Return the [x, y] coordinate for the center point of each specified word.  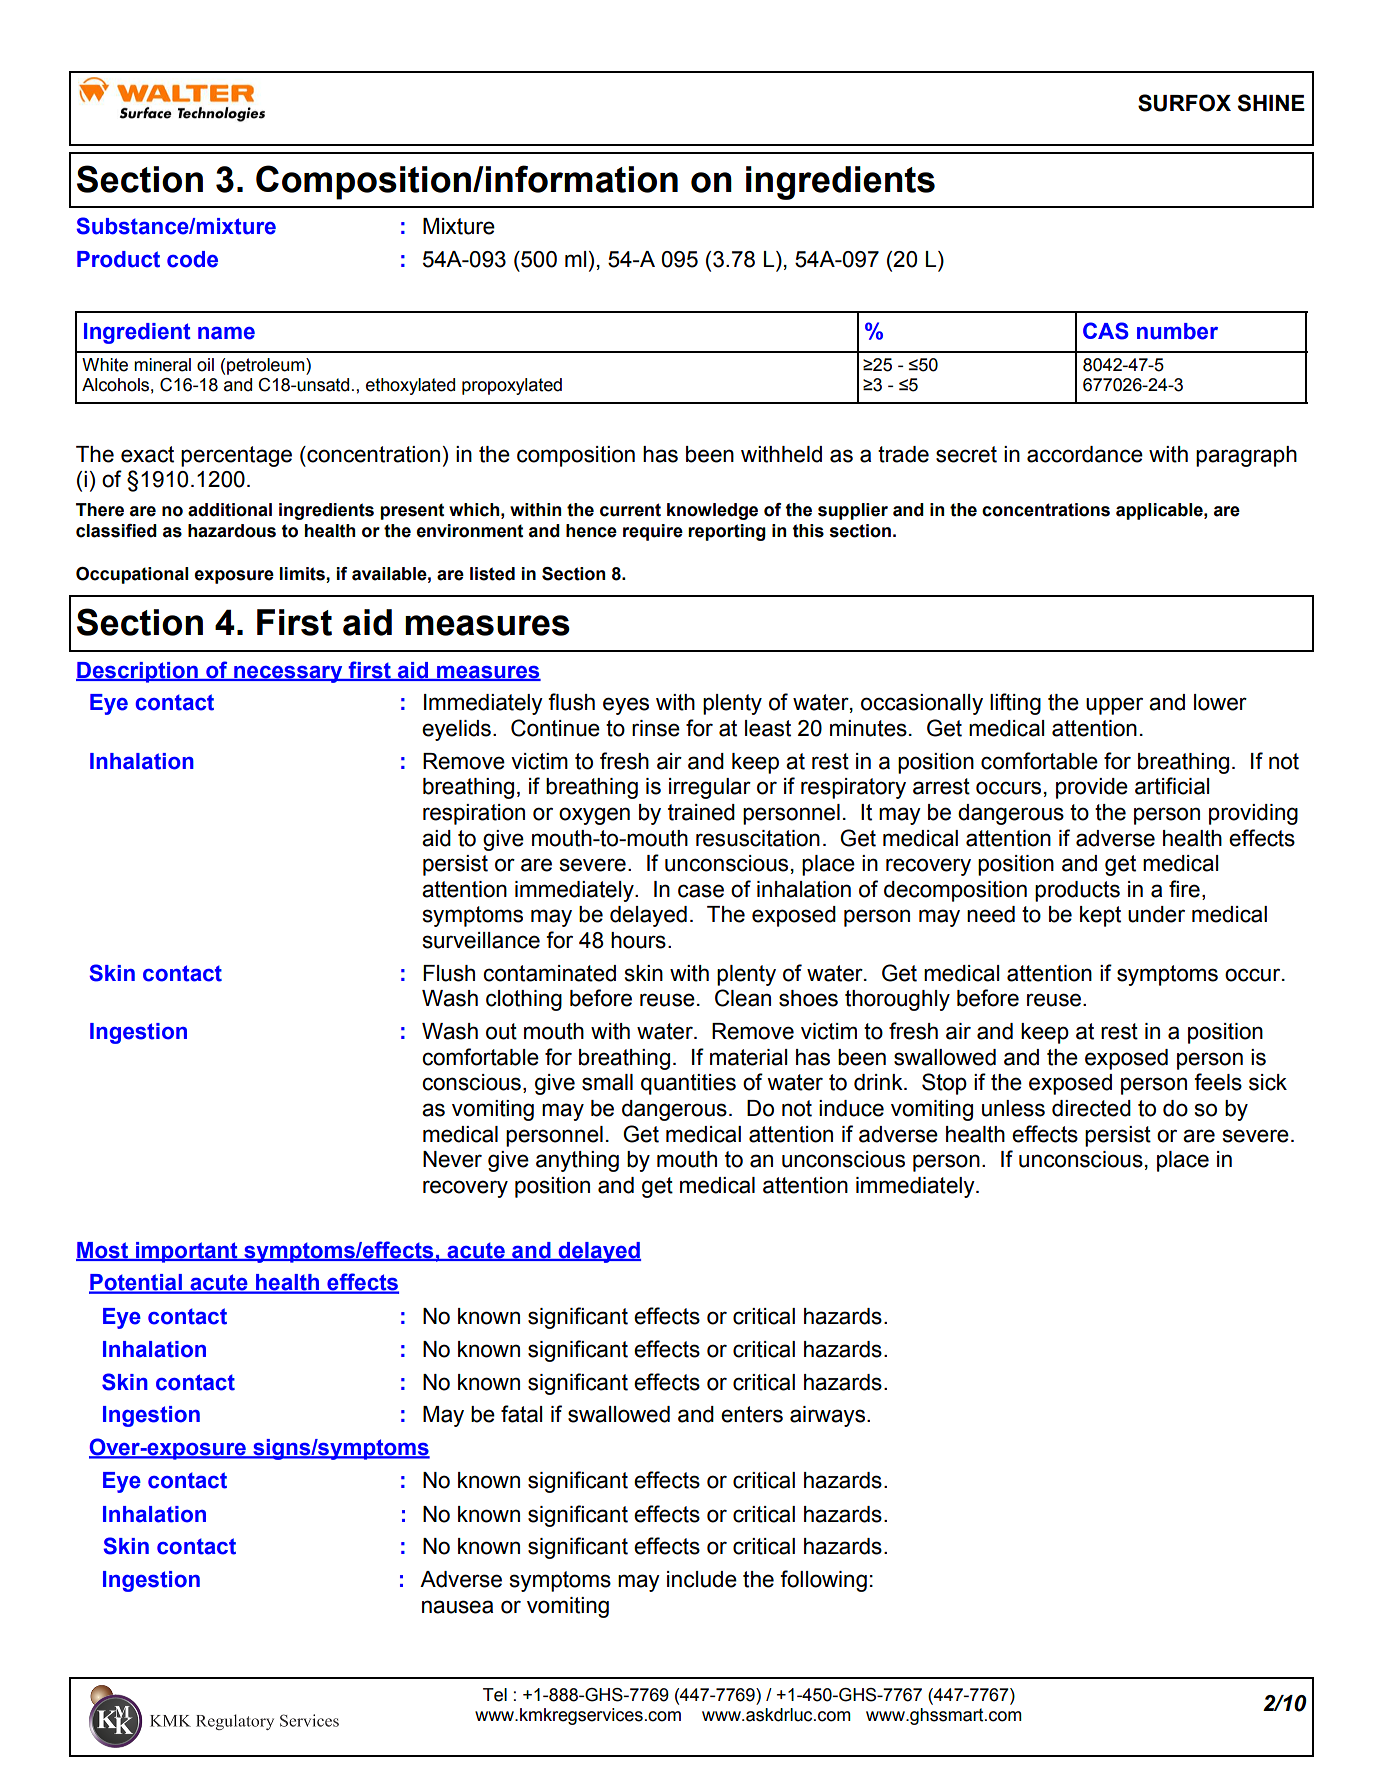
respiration [474, 814]
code [192, 259]
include [702, 1579]
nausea [457, 1607]
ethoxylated [410, 386]
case [701, 891]
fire [1184, 889]
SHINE [1271, 103]
